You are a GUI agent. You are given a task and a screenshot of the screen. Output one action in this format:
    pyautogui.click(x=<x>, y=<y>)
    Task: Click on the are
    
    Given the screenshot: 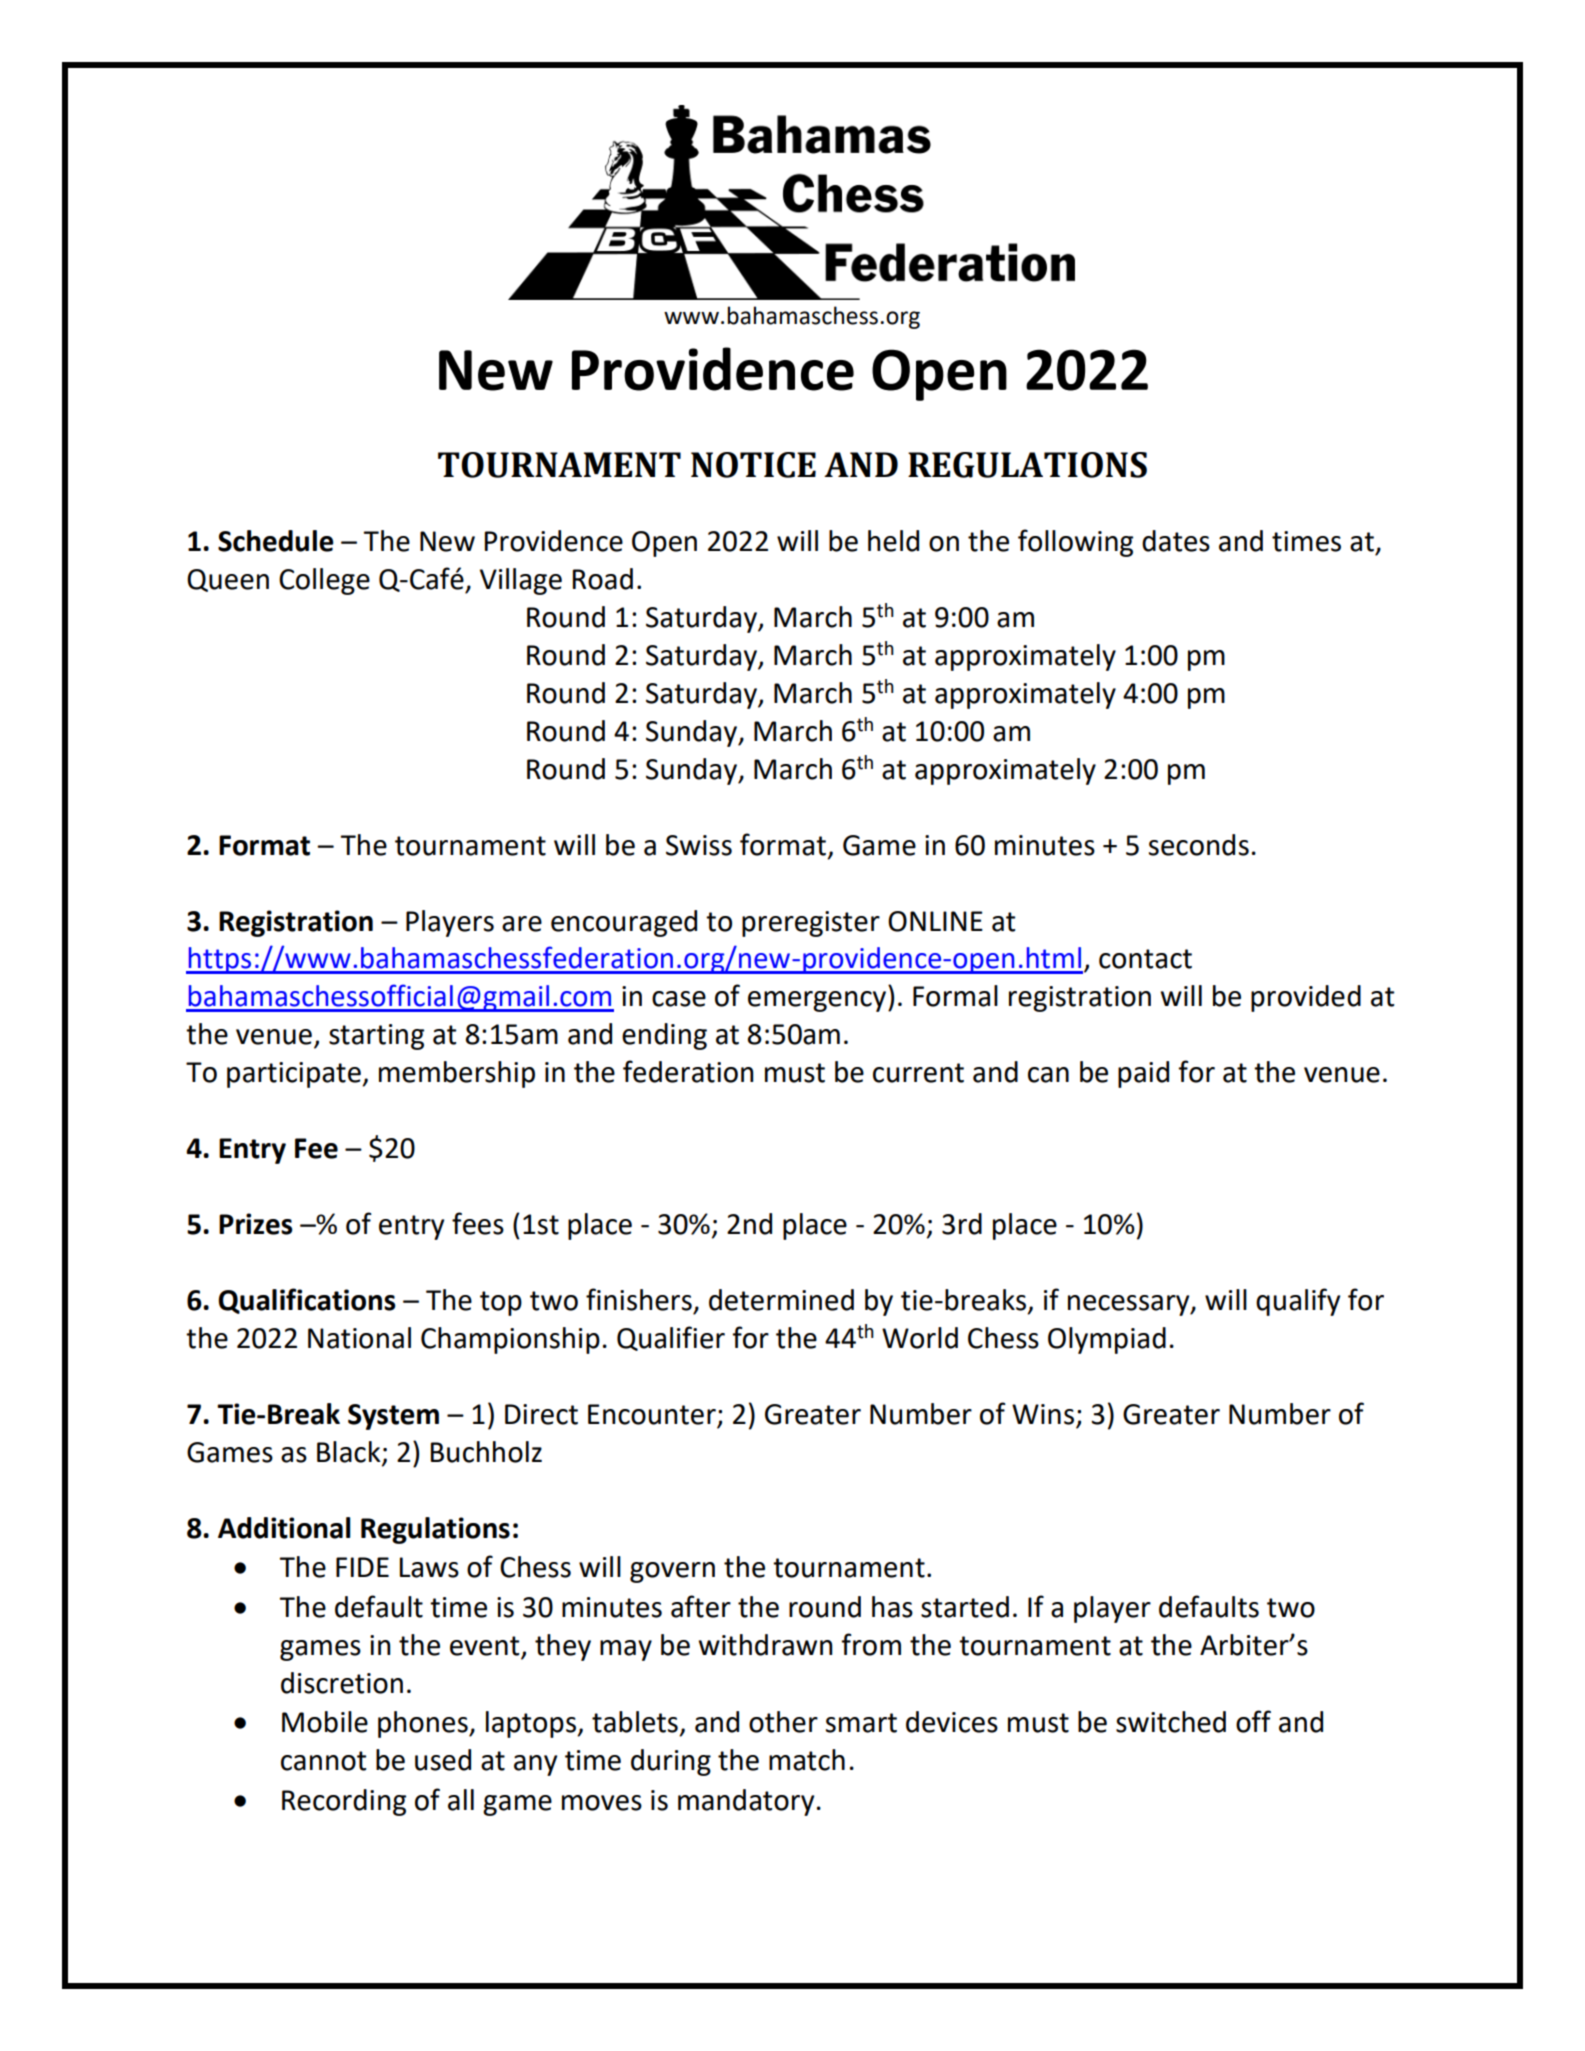 What is the action you would take?
    pyautogui.click(x=522, y=924)
